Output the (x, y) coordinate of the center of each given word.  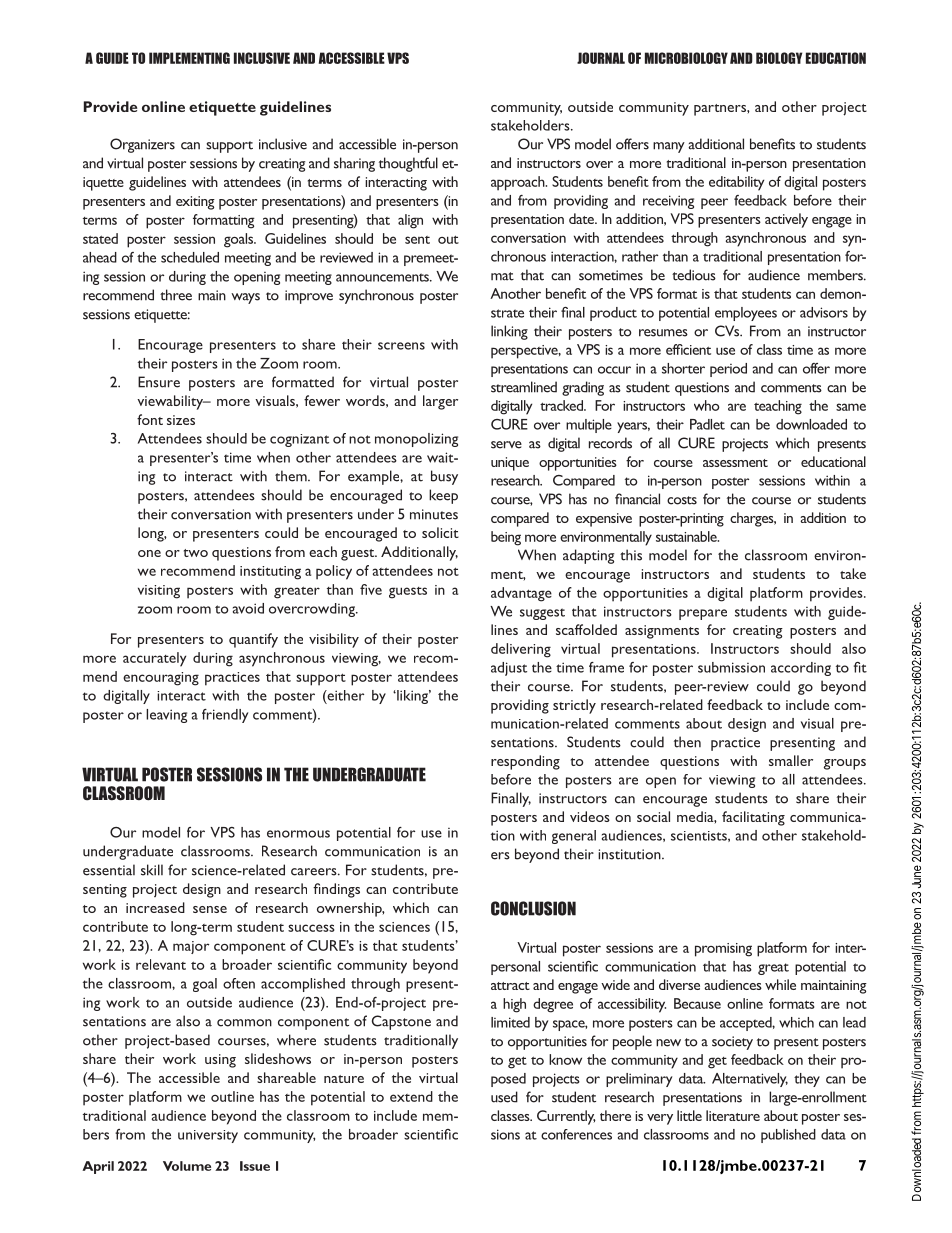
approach (519, 183)
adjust (509, 669)
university (208, 1136)
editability (736, 183)
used (504, 1097)
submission (731, 667)
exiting (195, 203)
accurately (154, 659)
